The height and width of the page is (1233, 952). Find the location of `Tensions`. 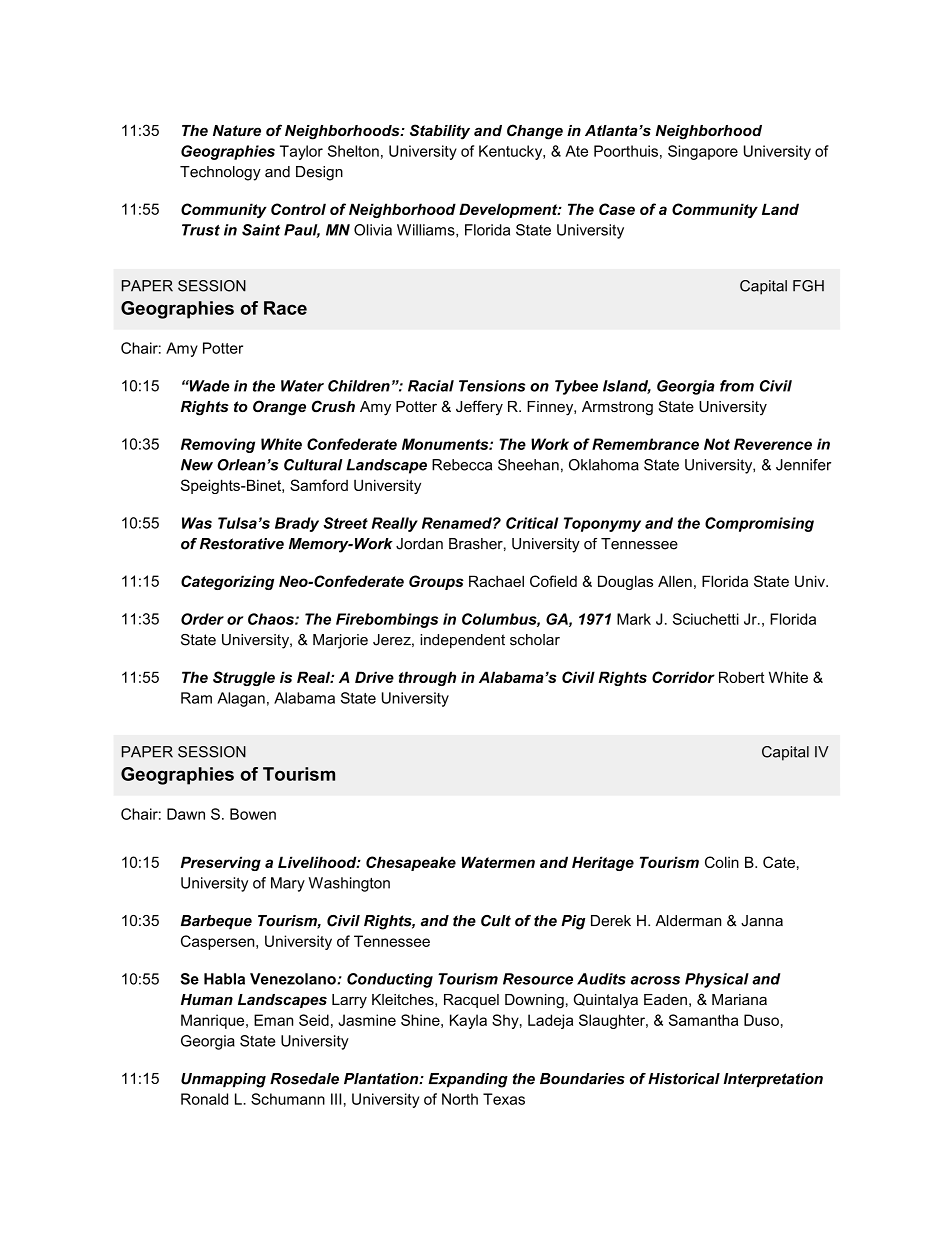

Tensions is located at coordinates (492, 386).
